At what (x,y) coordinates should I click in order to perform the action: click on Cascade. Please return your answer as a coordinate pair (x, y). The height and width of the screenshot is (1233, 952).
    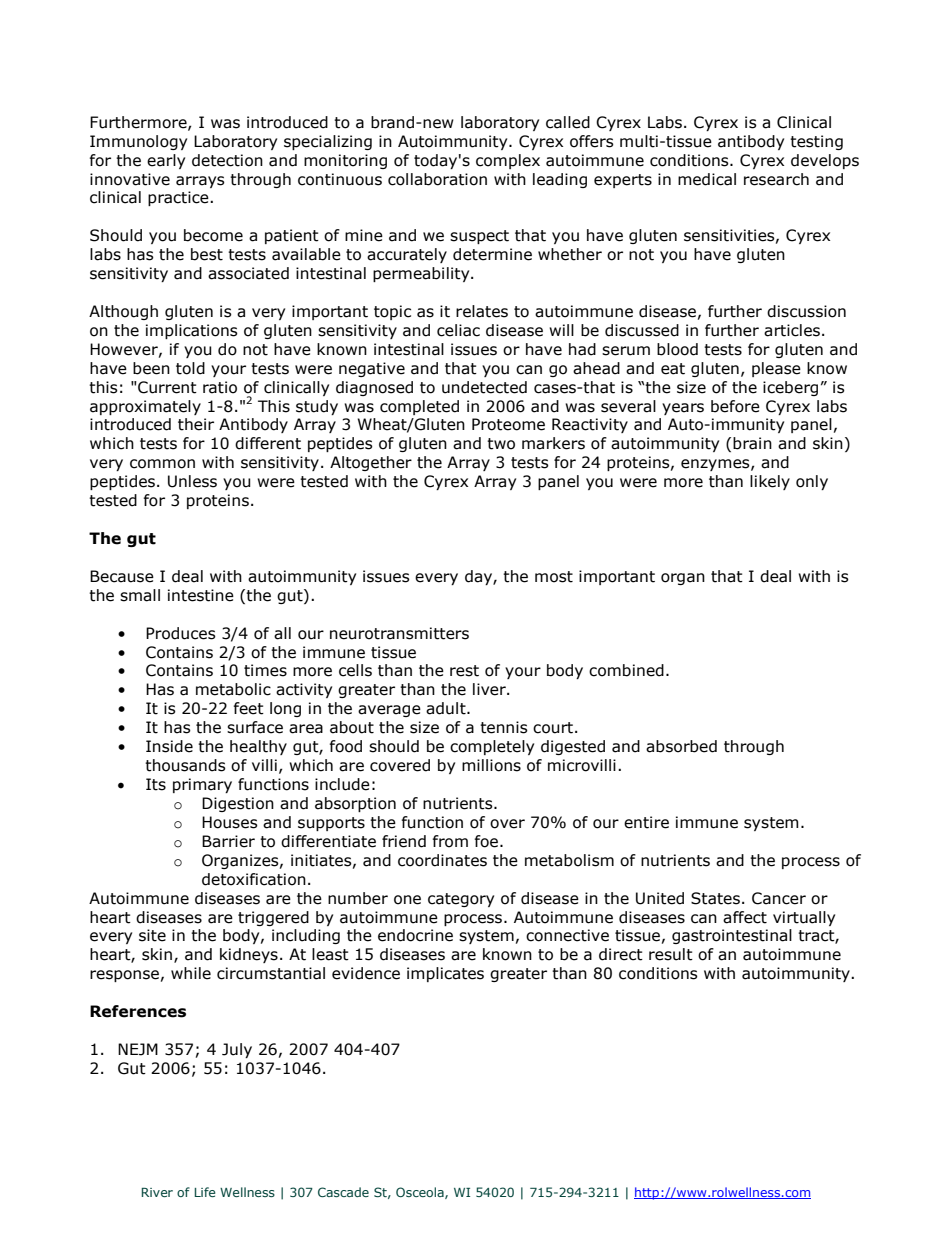
    Looking at the image, I should click on (343, 1192).
